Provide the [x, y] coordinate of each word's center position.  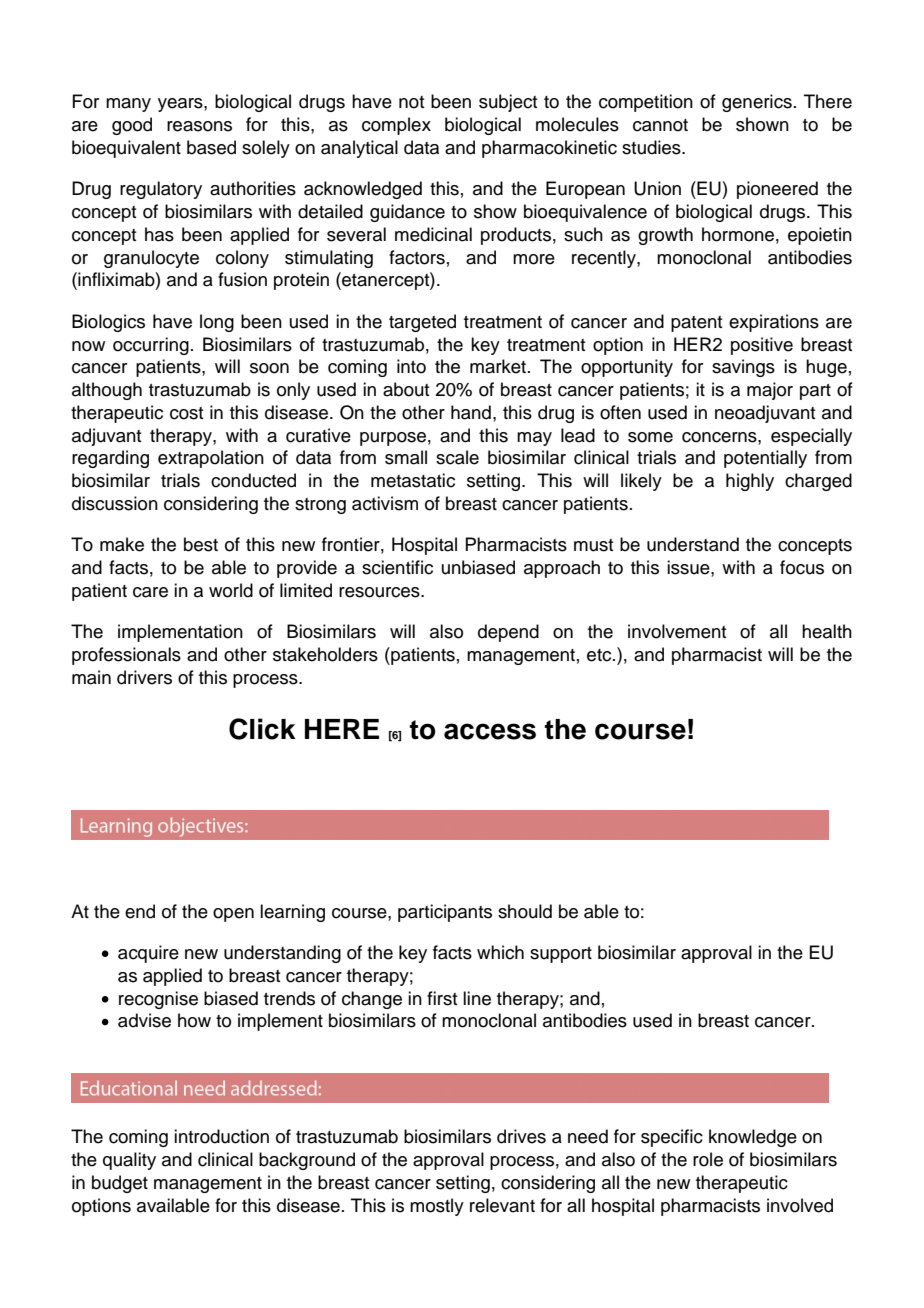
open [233, 915]
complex [396, 126]
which [500, 952]
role [708, 1159]
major [770, 391]
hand [471, 412]
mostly [437, 1207]
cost [186, 413]
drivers [144, 677]
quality [129, 1161]
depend [508, 633]
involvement [677, 631]
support [561, 955]
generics [757, 103]
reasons [199, 126]
